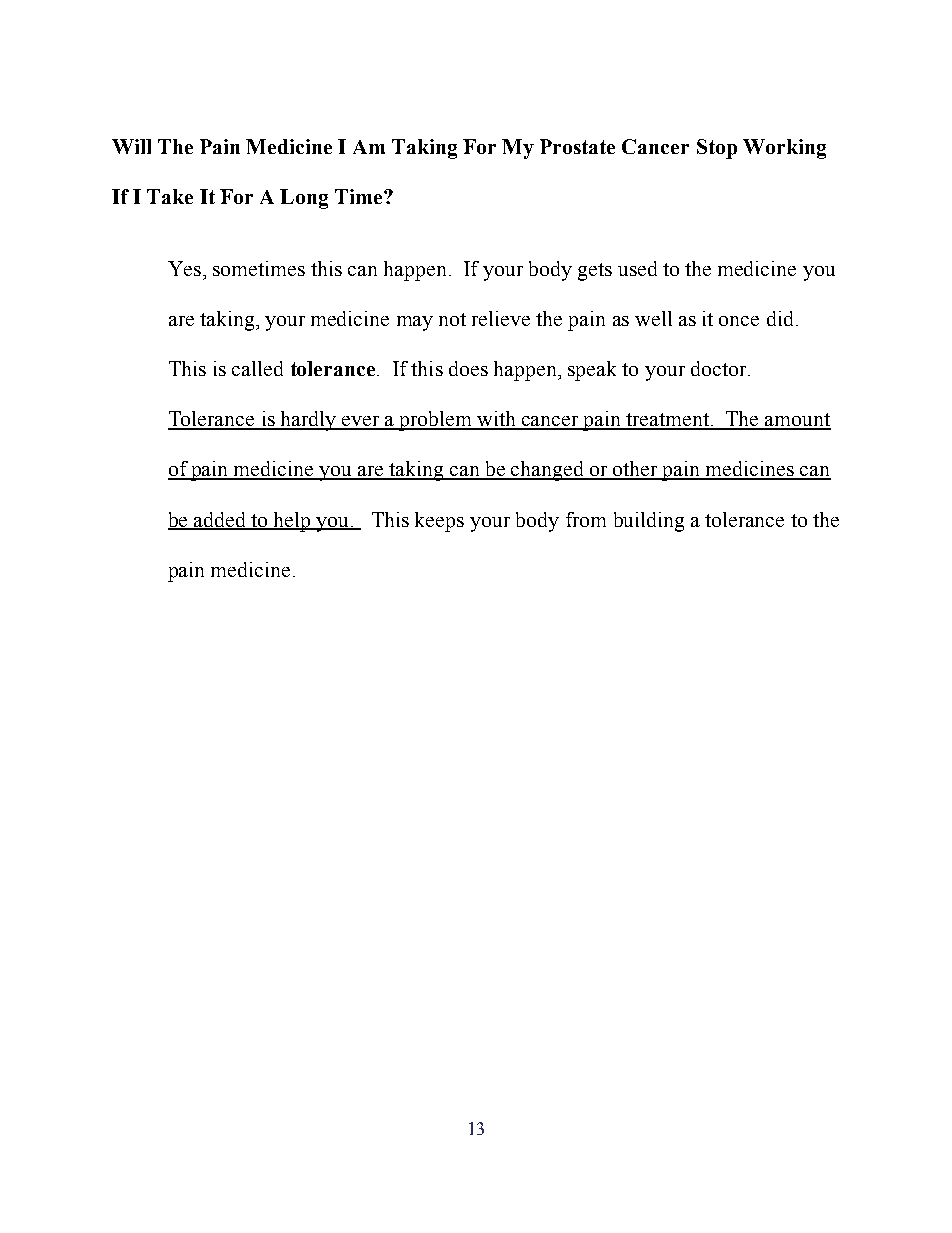 The width and height of the screenshot is (952, 1233). Describe the element at coordinates (220, 520) in the screenshot. I see `added` at that location.
